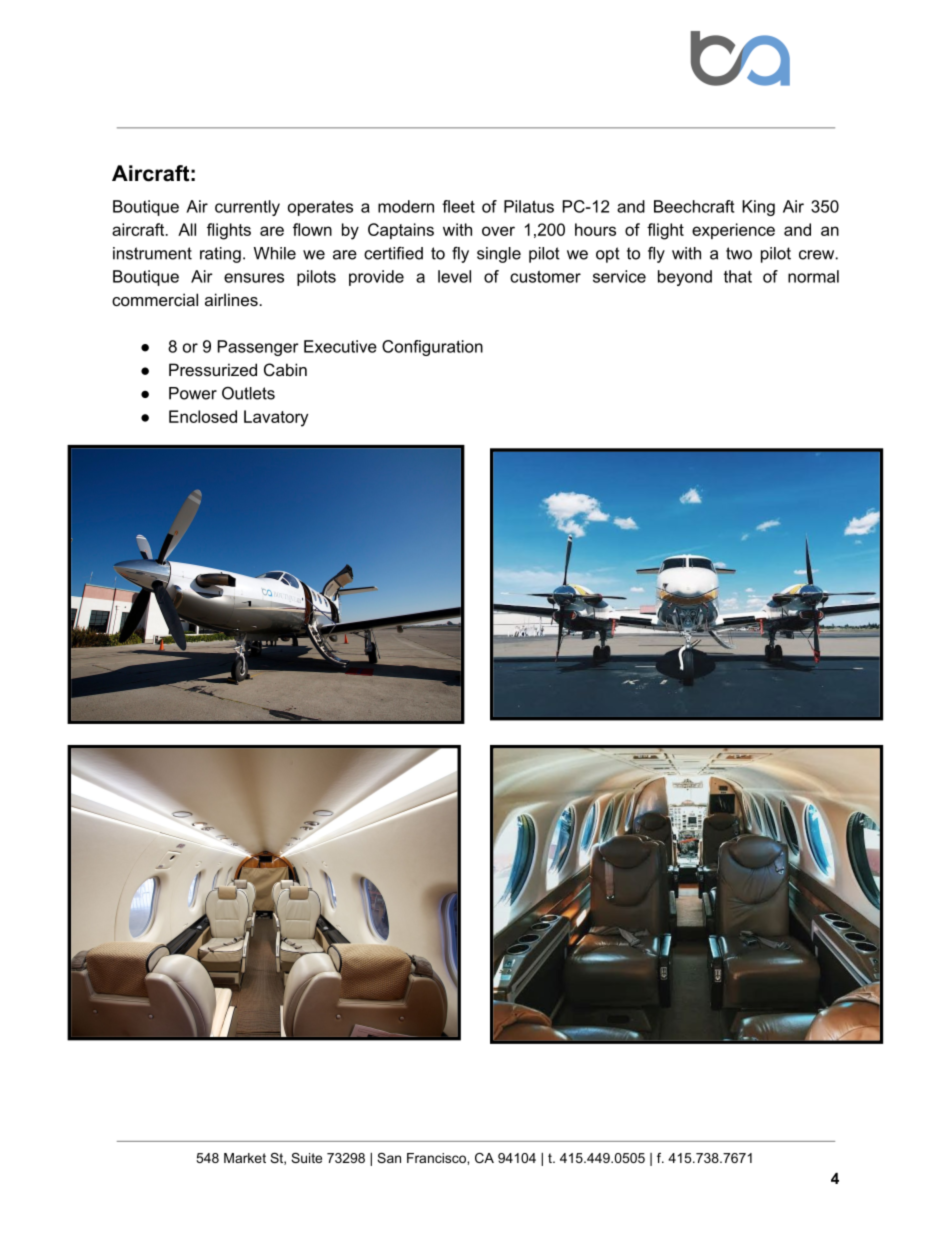 Image resolution: width=952 pixels, height=1233 pixels. Describe the element at coordinates (276, 418) in the image. I see `Lavatory` at that location.
